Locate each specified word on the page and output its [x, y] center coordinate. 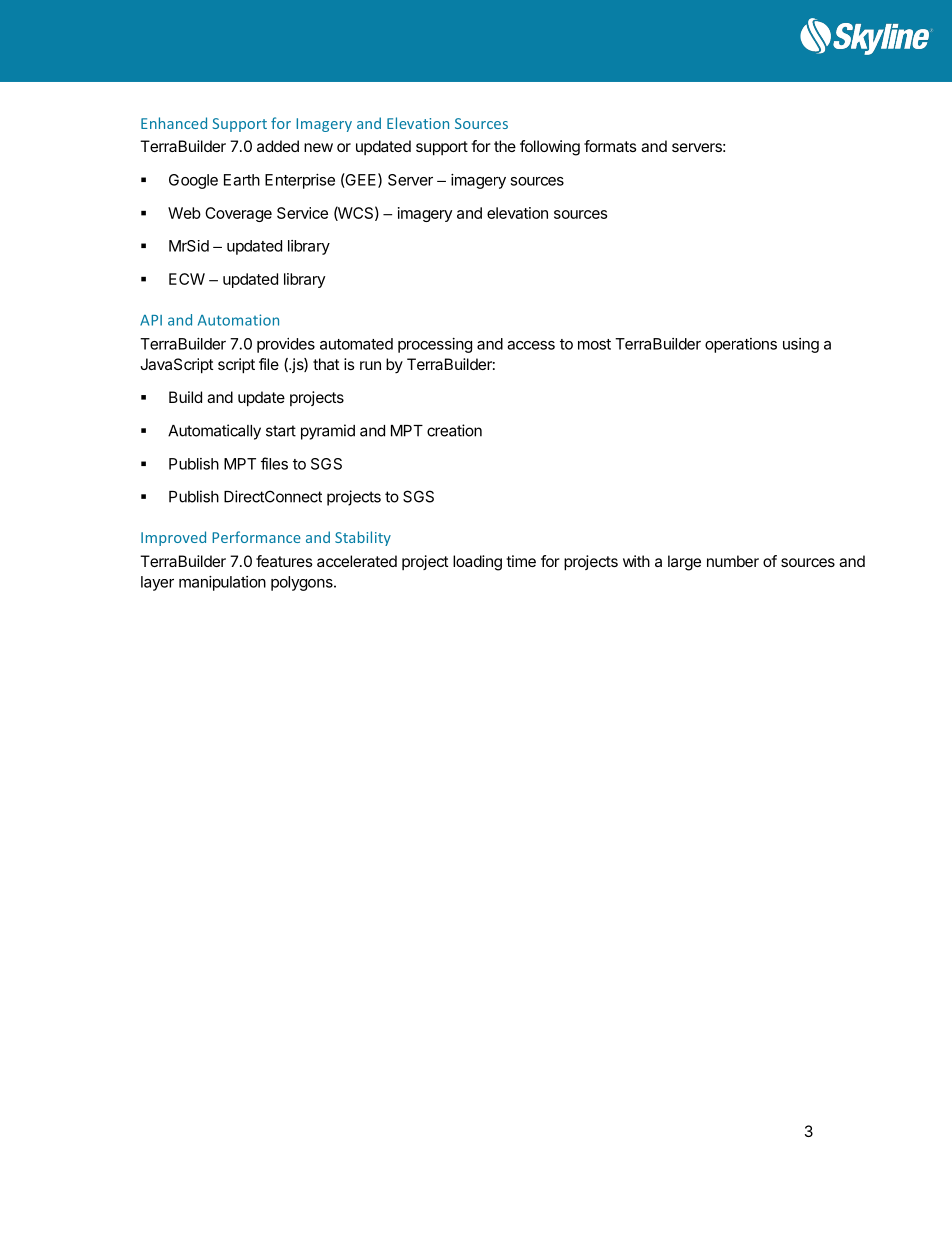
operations [741, 345]
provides [286, 345]
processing [435, 345]
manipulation [222, 583]
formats [610, 146]
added [278, 146]
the [505, 146]
